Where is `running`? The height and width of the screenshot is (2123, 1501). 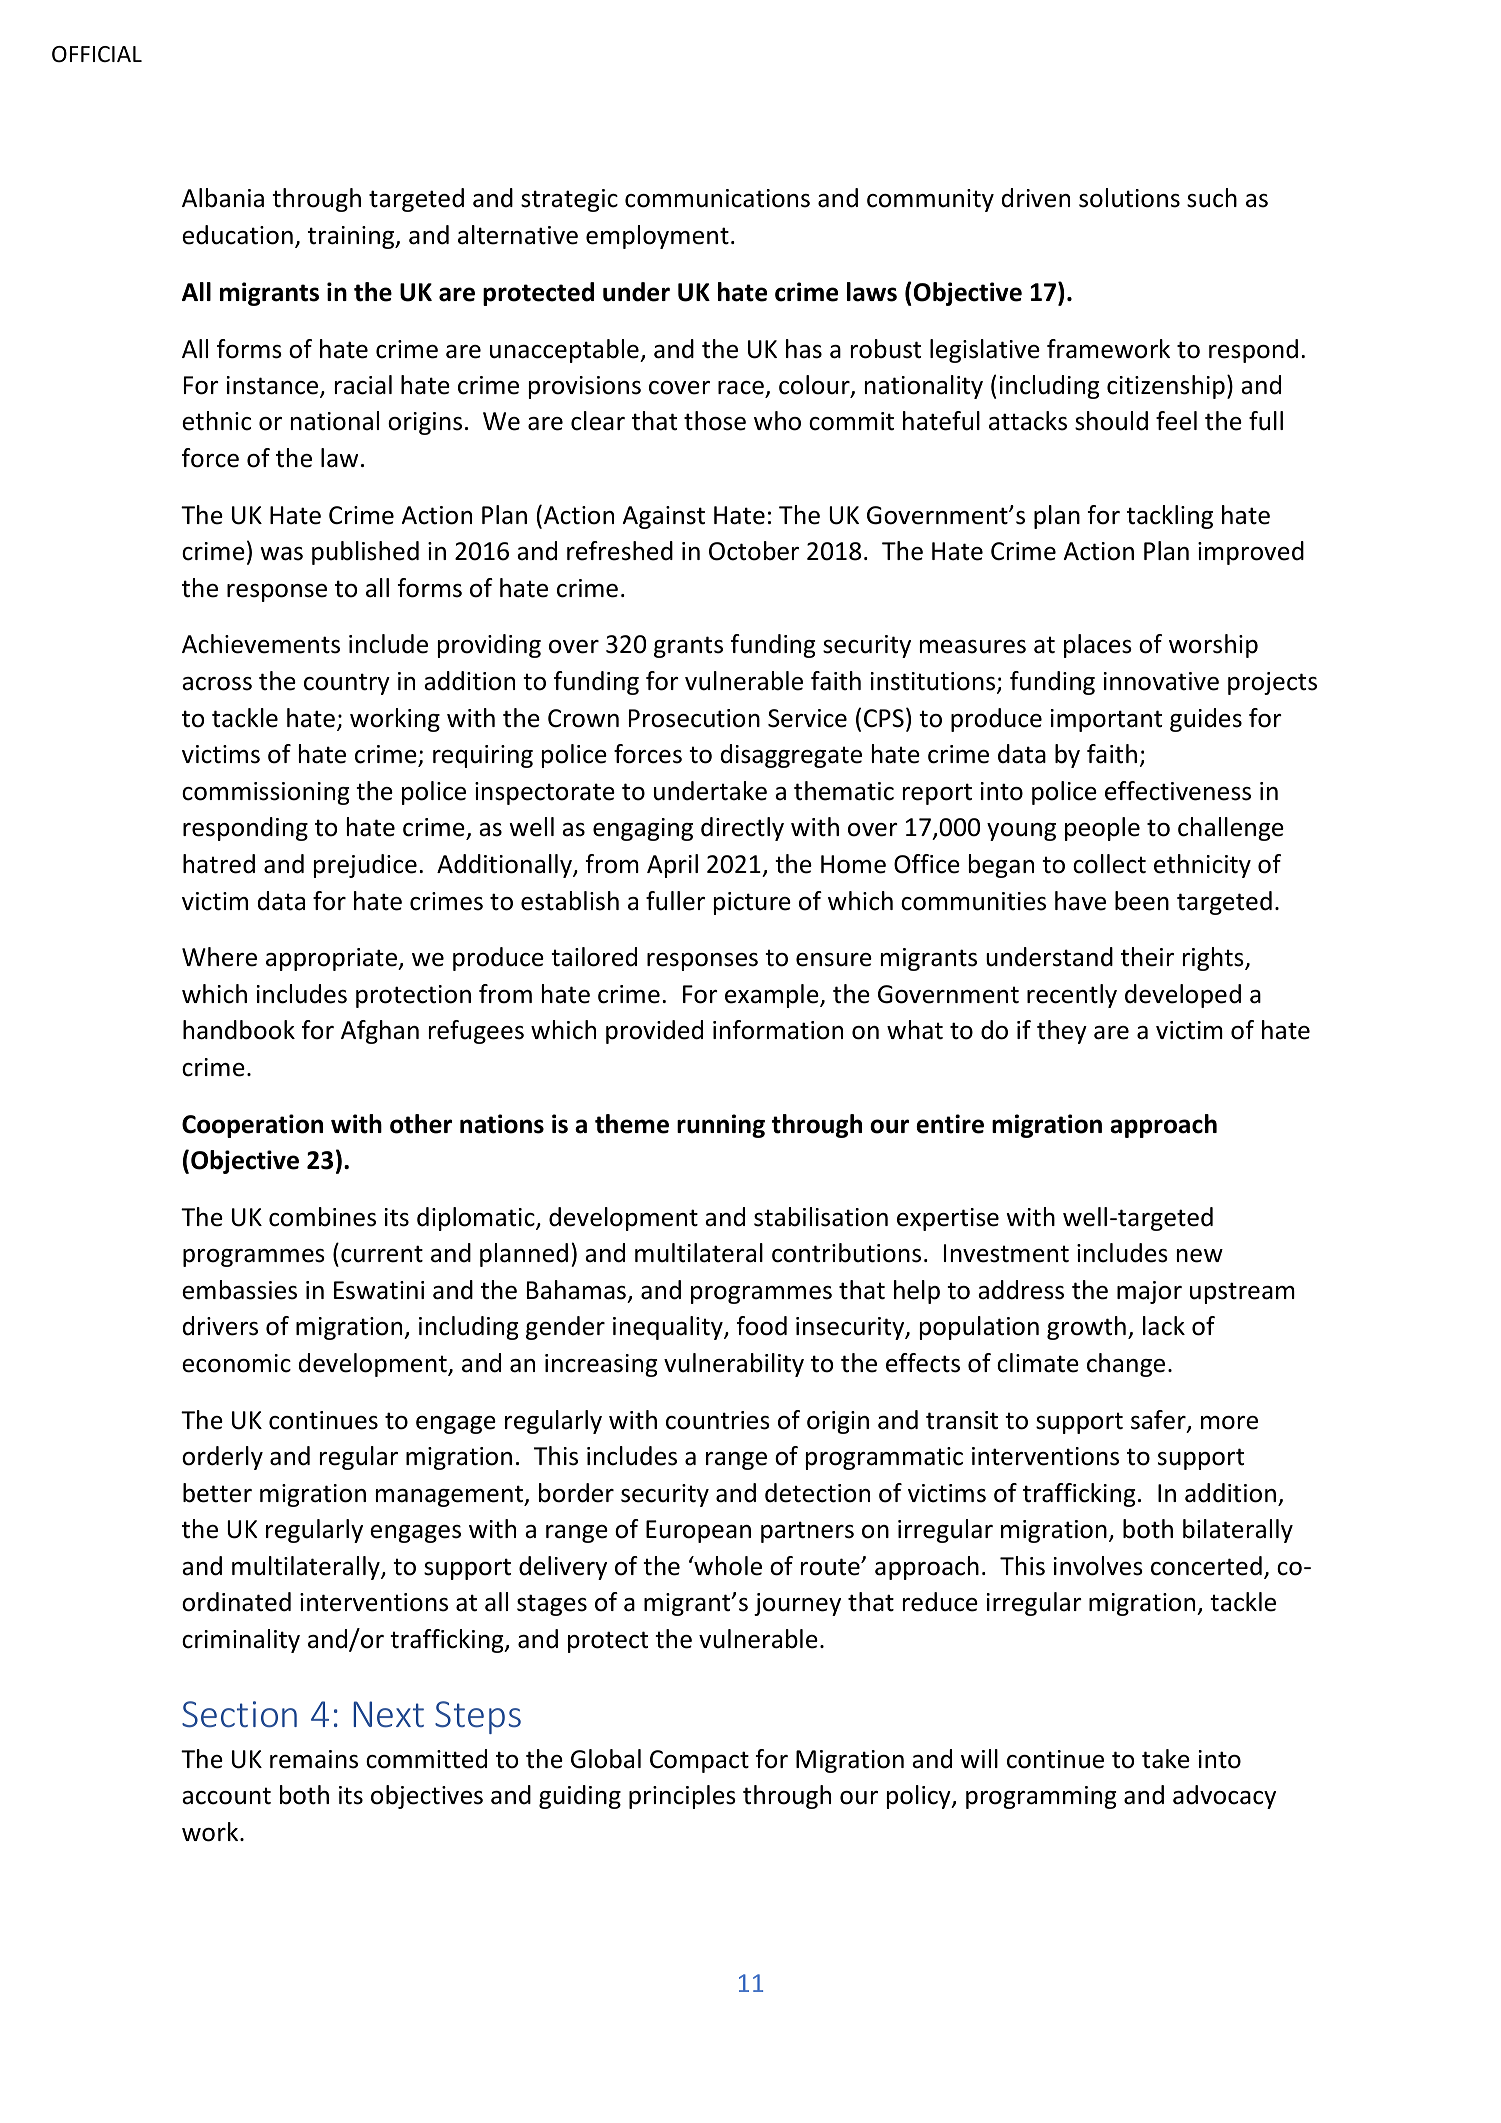 running is located at coordinates (721, 1126).
